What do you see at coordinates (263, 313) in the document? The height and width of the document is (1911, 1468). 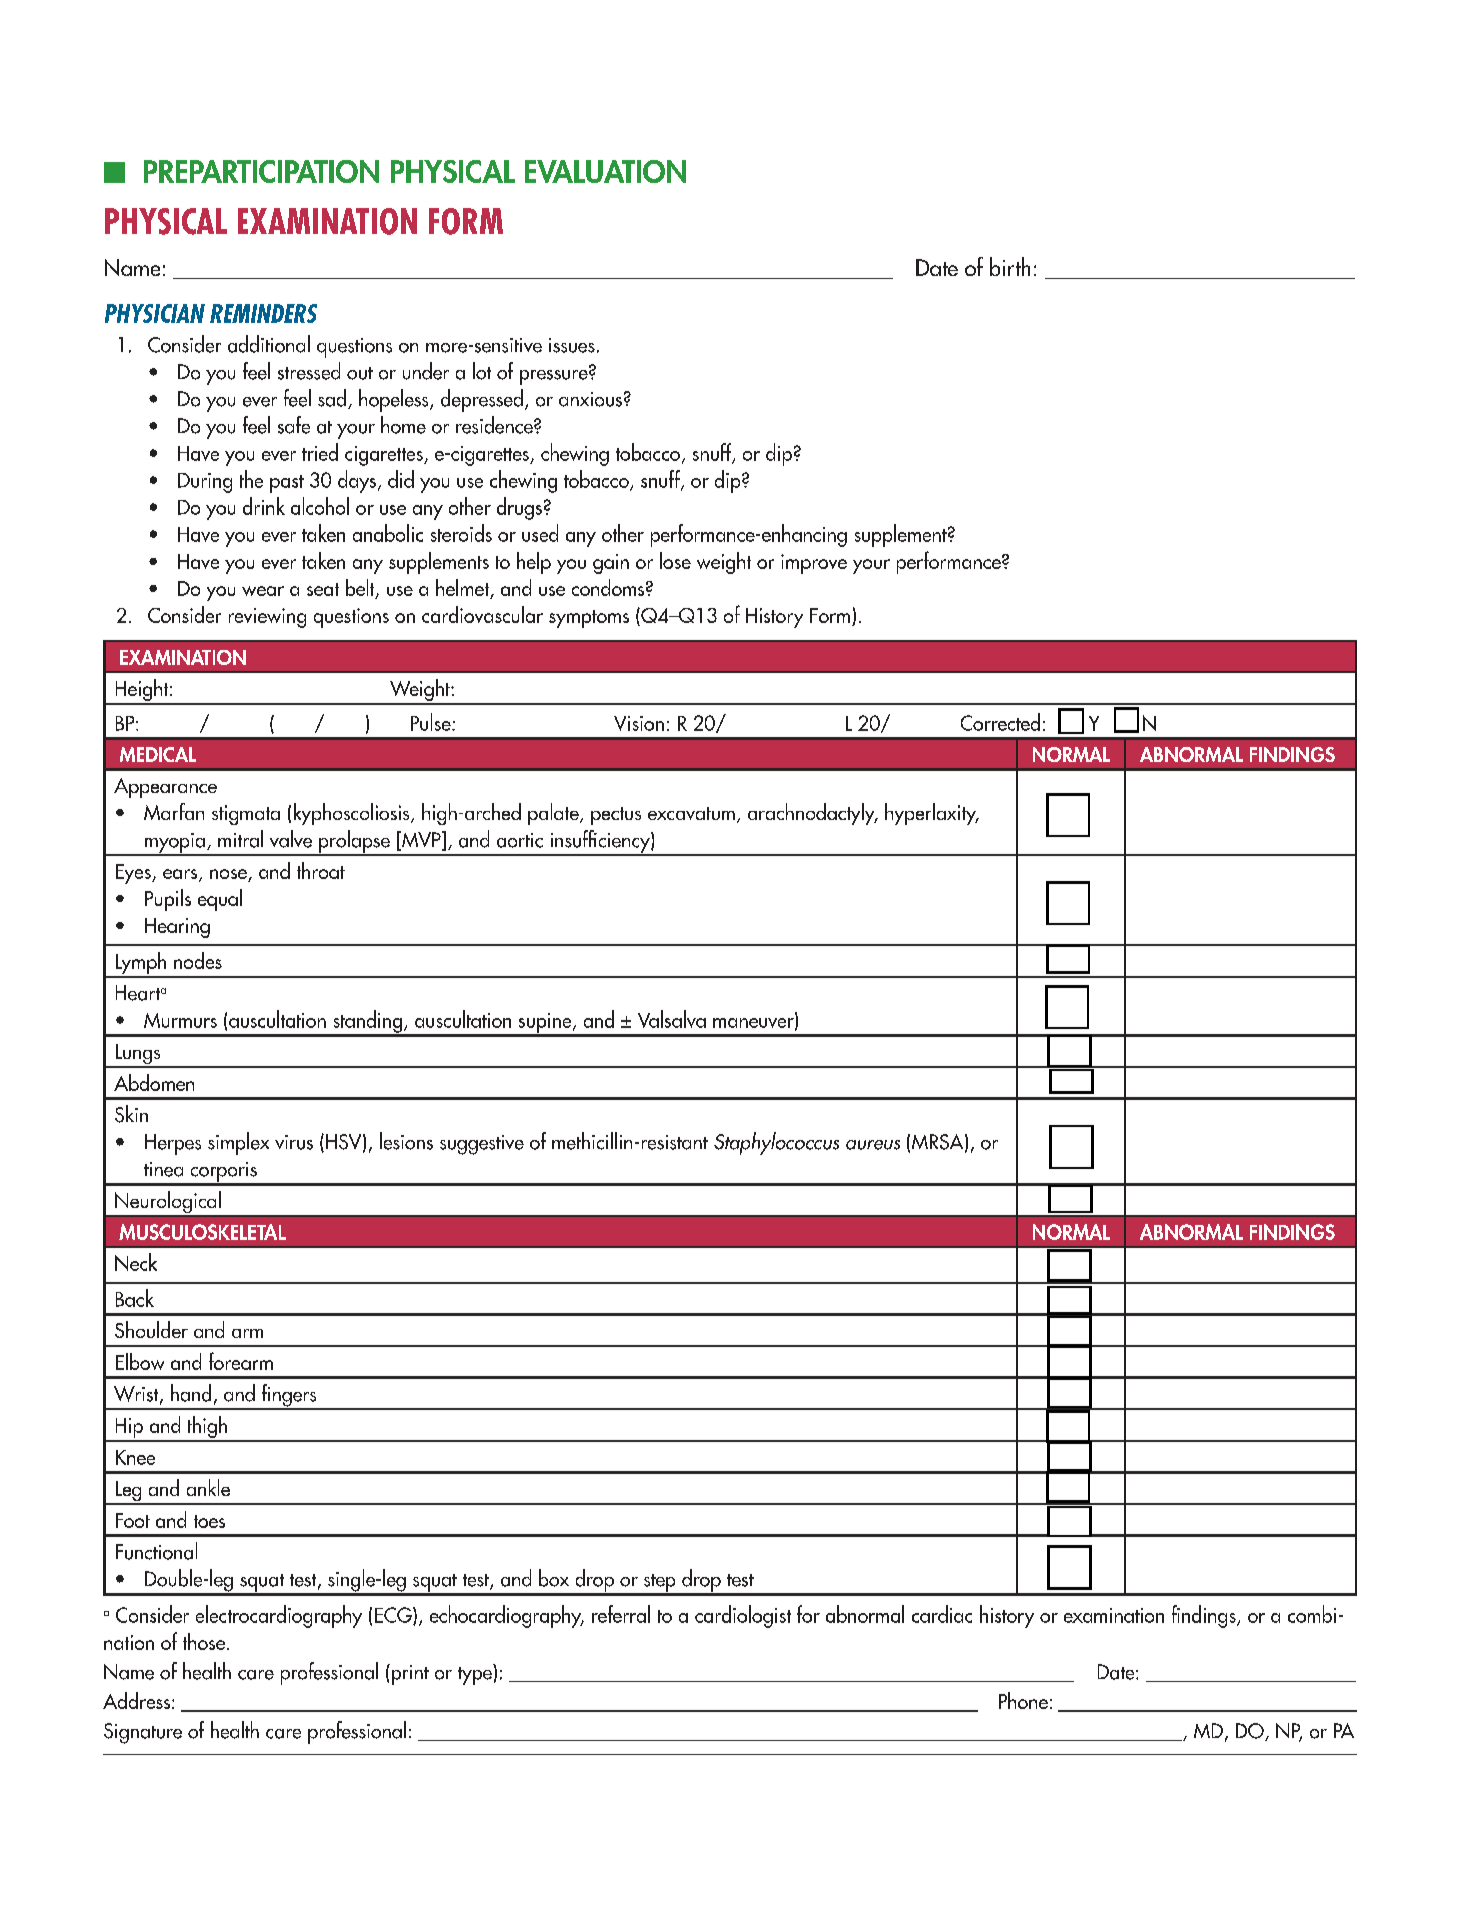 I see `REMINDERS` at bounding box center [263, 313].
